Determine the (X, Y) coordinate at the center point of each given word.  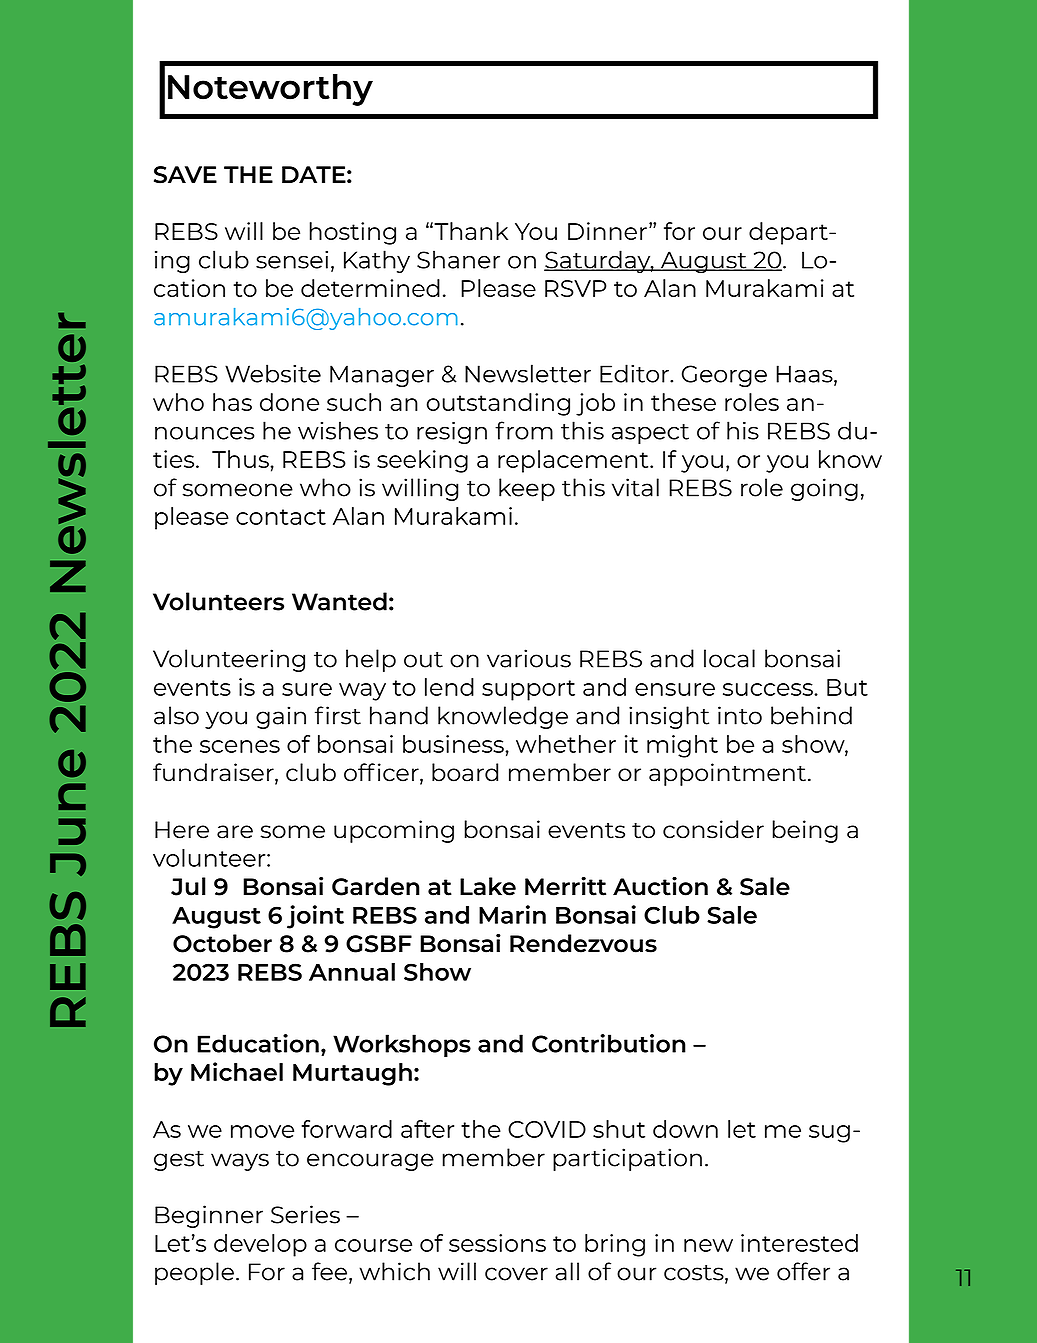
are (235, 832)
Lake (488, 886)
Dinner (607, 231)
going (824, 489)
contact (281, 517)
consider (713, 829)
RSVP (575, 288)
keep (527, 489)
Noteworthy (270, 89)
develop (260, 1245)
